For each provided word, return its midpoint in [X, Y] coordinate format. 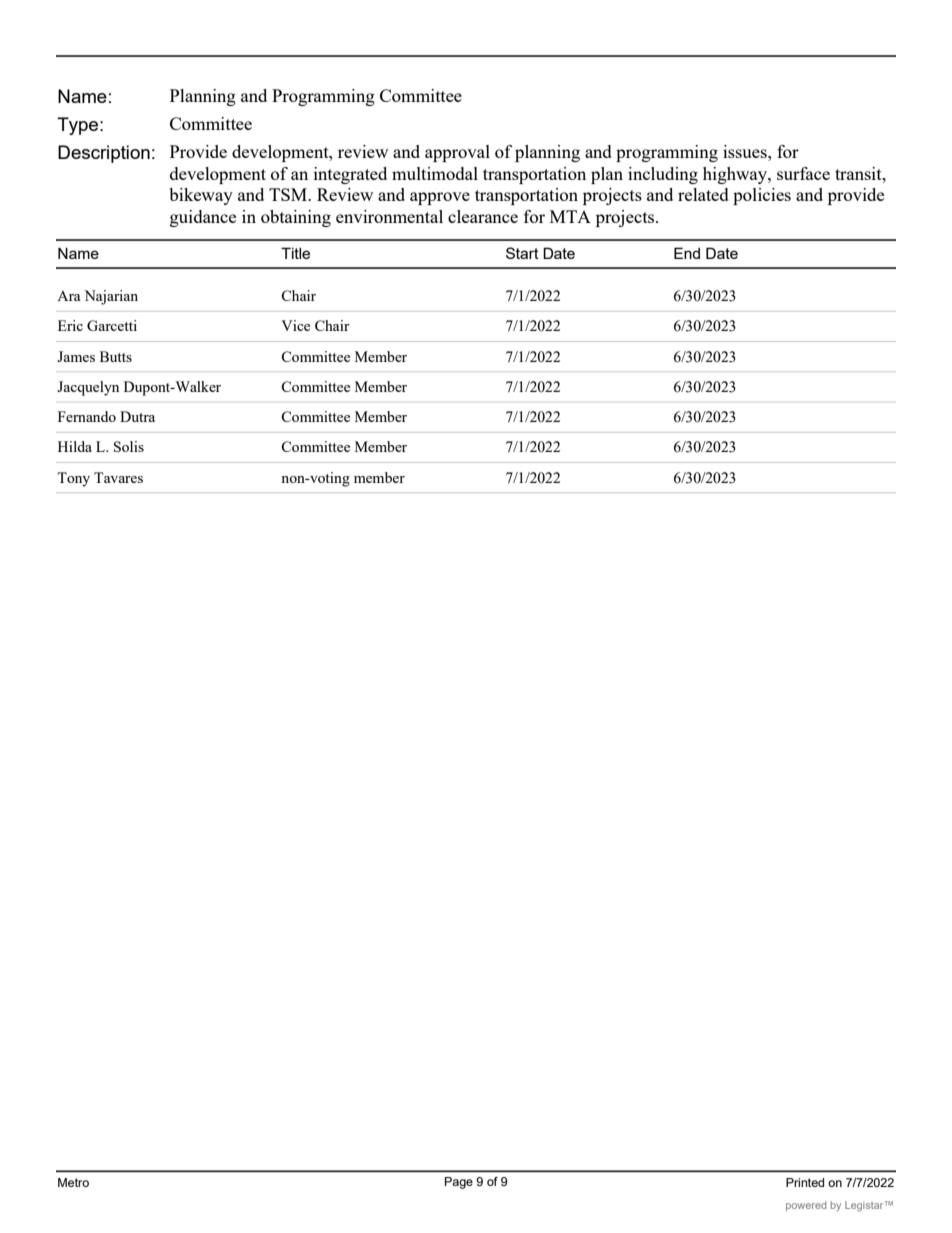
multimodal [435, 173]
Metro [73, 1182]
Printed [805, 1182]
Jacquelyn [88, 388]
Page [459, 1183]
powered [806, 1206]
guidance [203, 218]
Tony [73, 479]
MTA [570, 216]
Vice [295, 325]
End [687, 253]
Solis [129, 446]
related [703, 194]
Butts [116, 356]
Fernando [87, 416]
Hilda [75, 446]
